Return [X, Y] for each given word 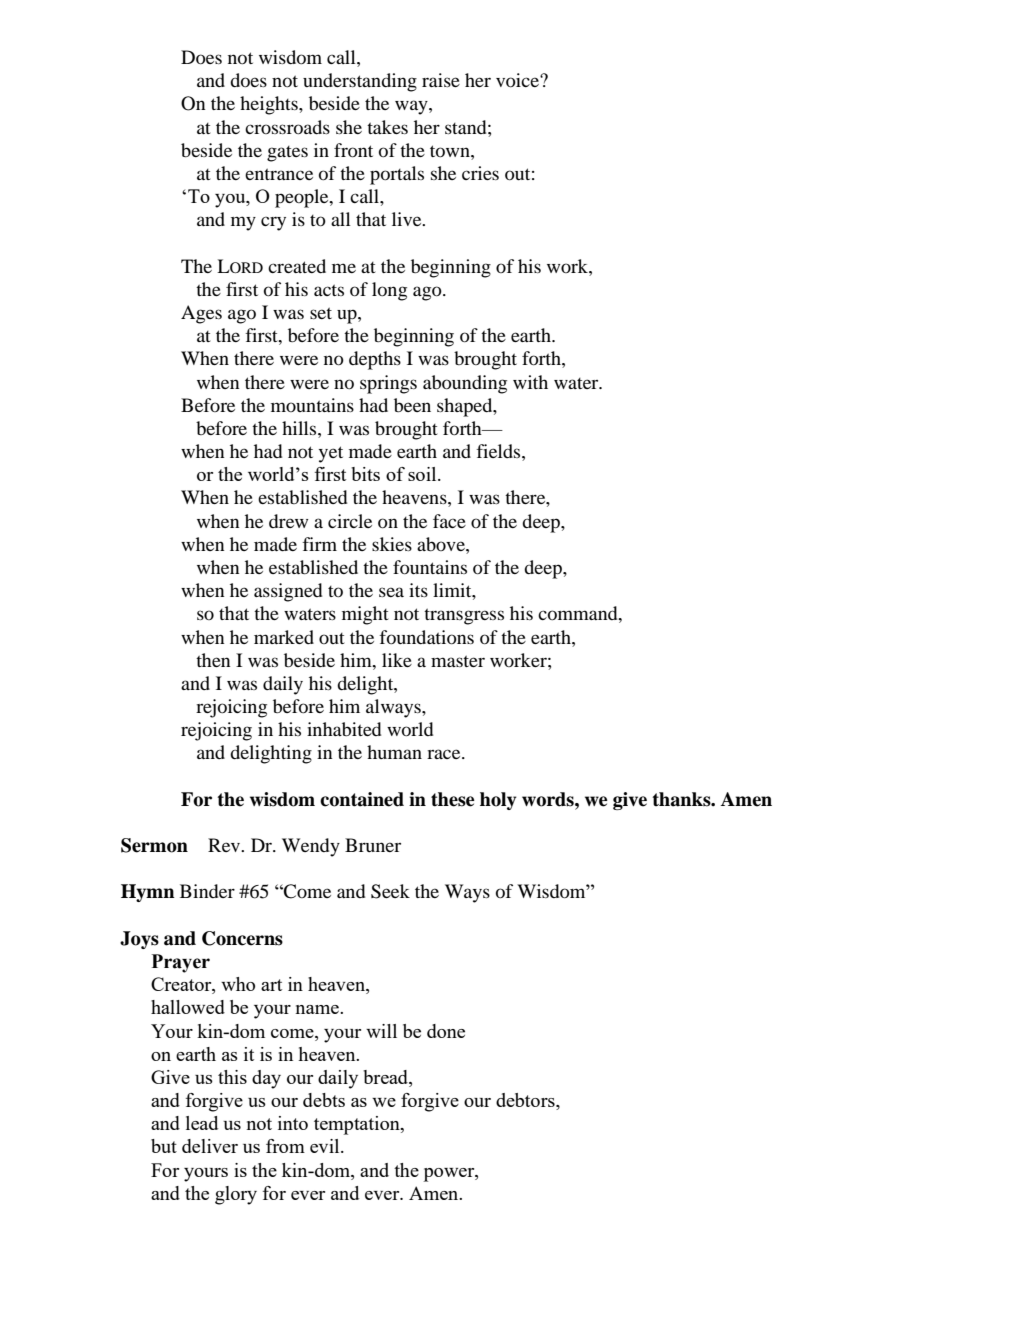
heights [270, 105]
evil [326, 1146]
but [164, 1146]
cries [480, 173]
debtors [526, 1101]
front [353, 150]
